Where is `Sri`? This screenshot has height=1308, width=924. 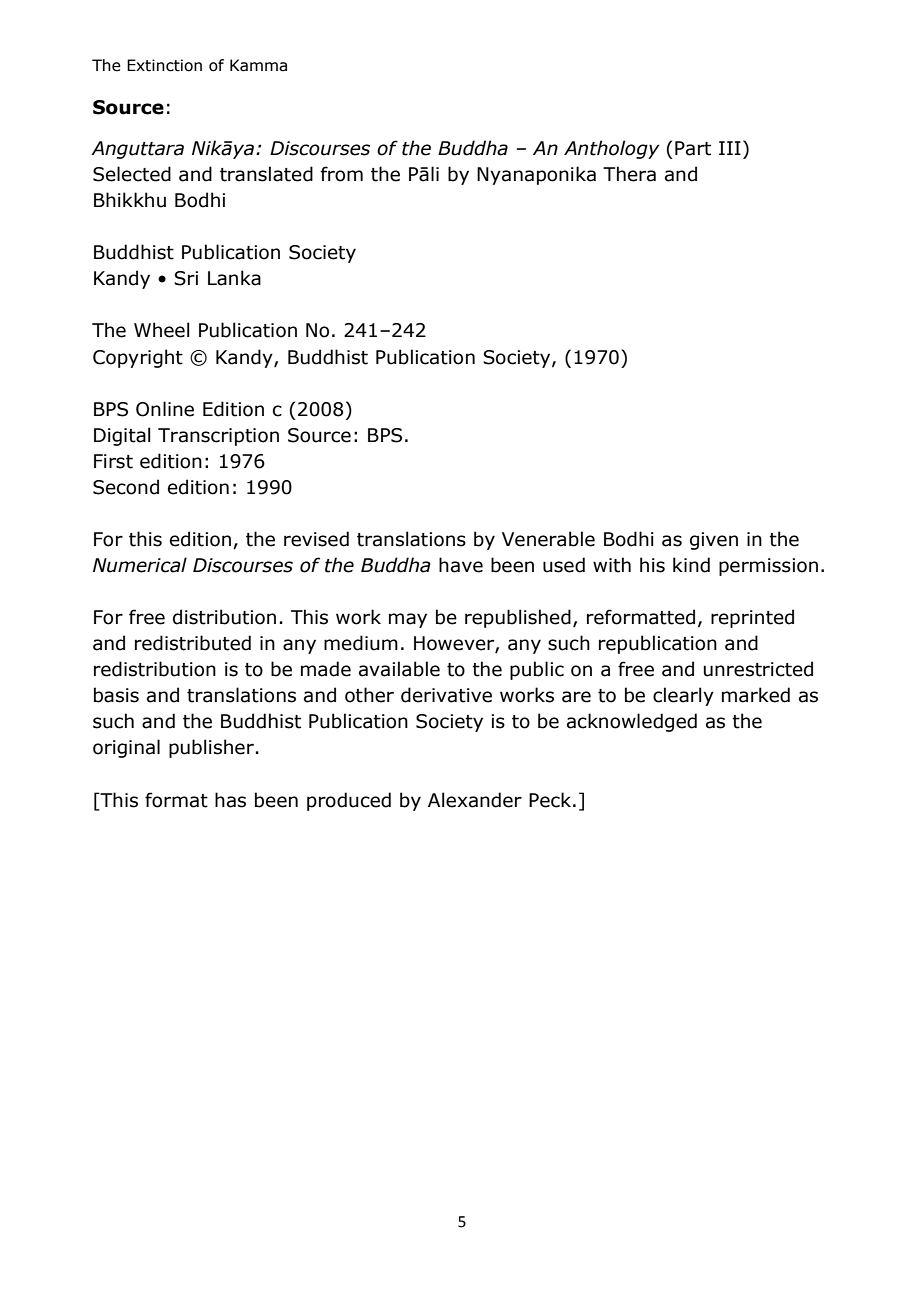
Sri is located at coordinates (186, 278).
